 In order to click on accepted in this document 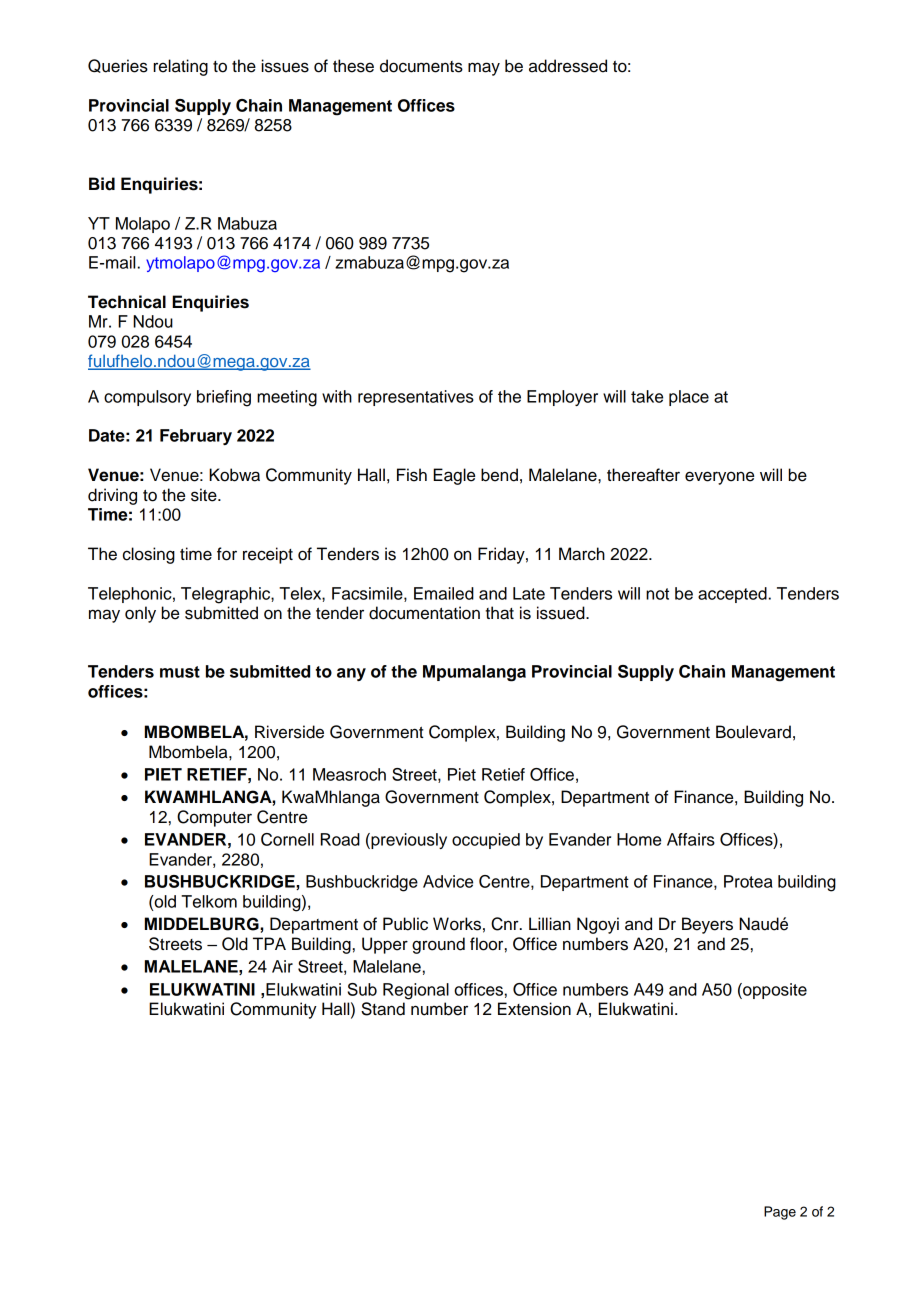, I will do `click(732, 595)`.
